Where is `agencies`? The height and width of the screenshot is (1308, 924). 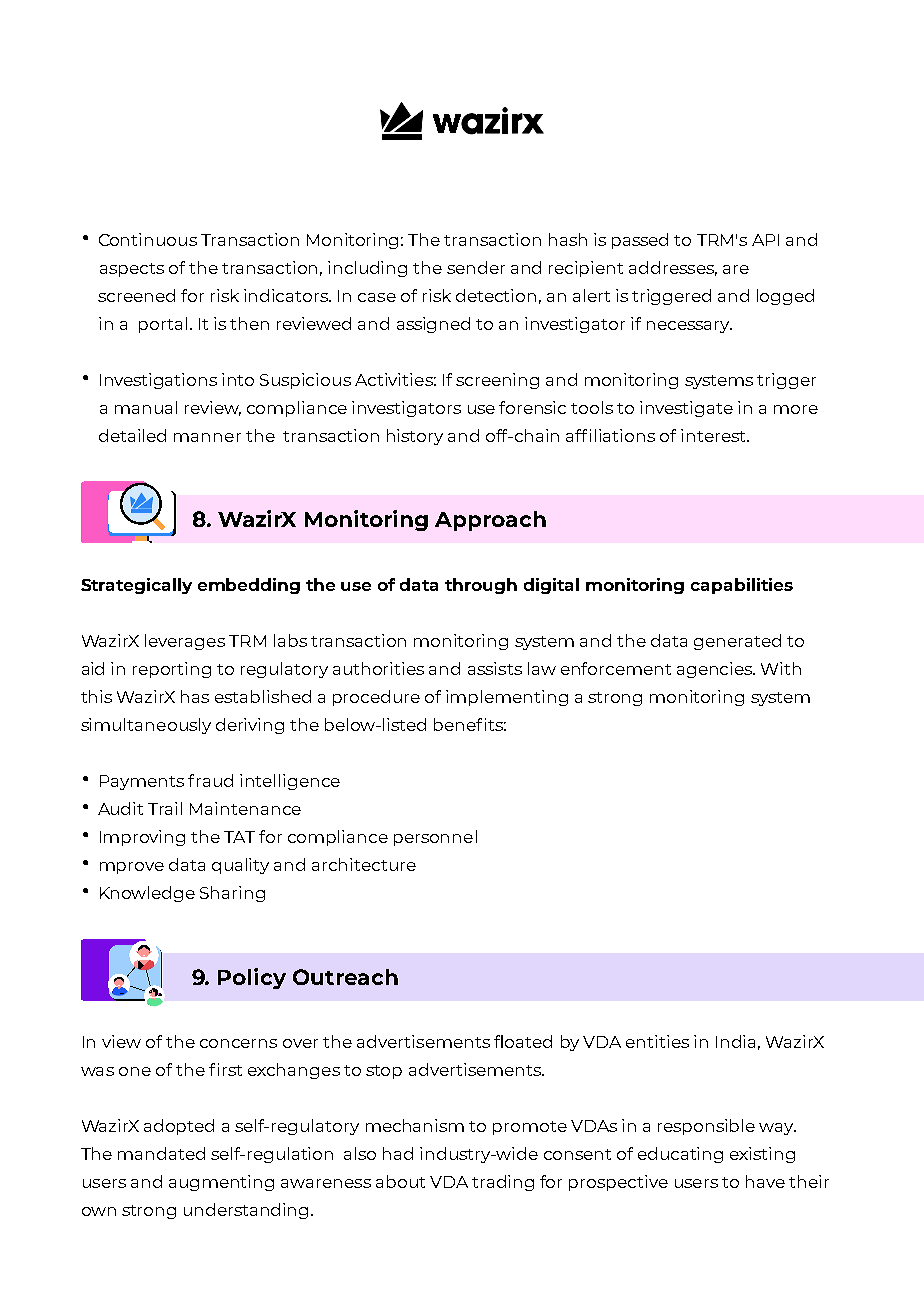
agencies is located at coordinates (716, 670).
